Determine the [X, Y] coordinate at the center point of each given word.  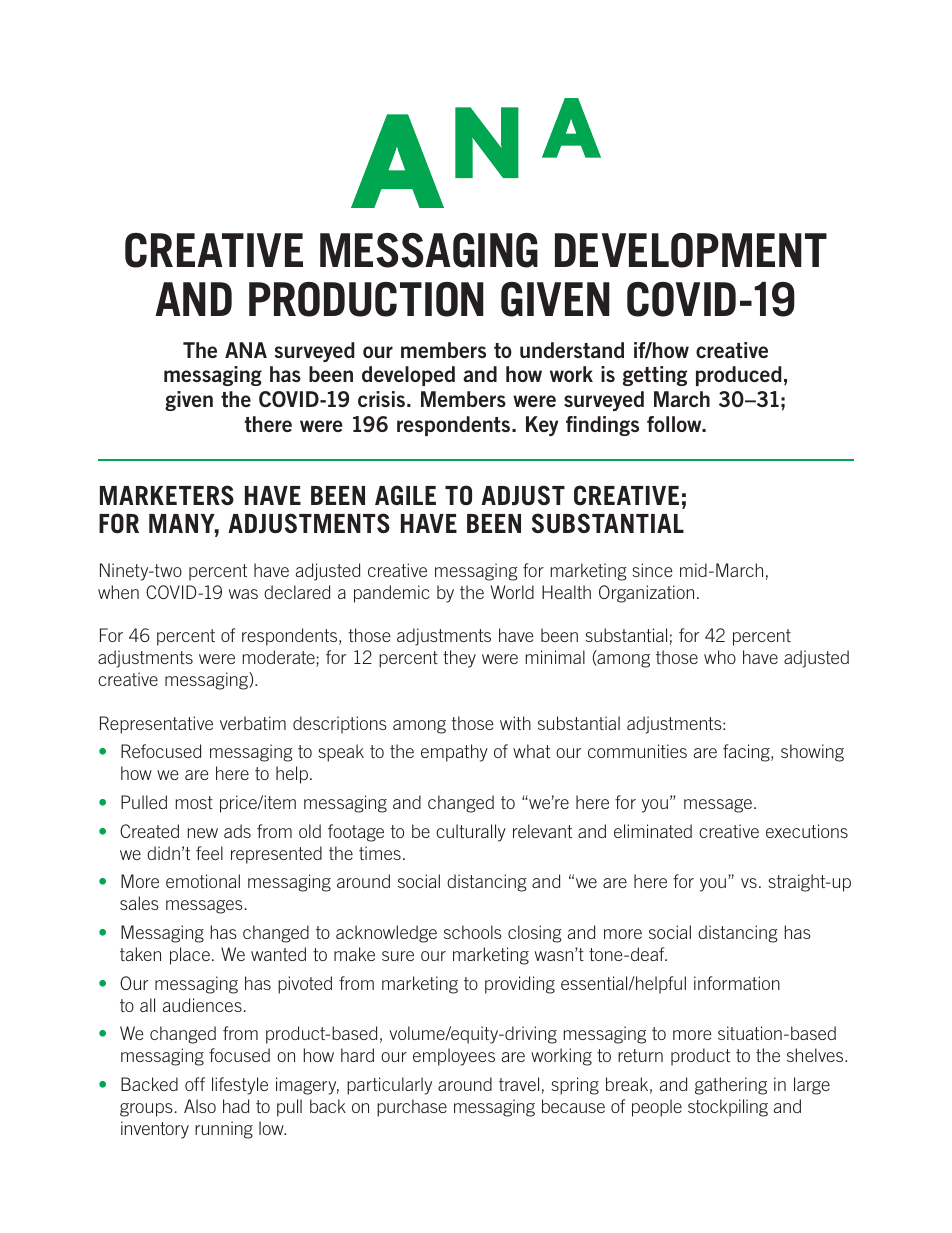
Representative [156, 725]
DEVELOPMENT [691, 250]
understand [572, 350]
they [459, 659]
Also [200, 1106]
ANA [246, 350]
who [720, 657]
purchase [412, 1108]
